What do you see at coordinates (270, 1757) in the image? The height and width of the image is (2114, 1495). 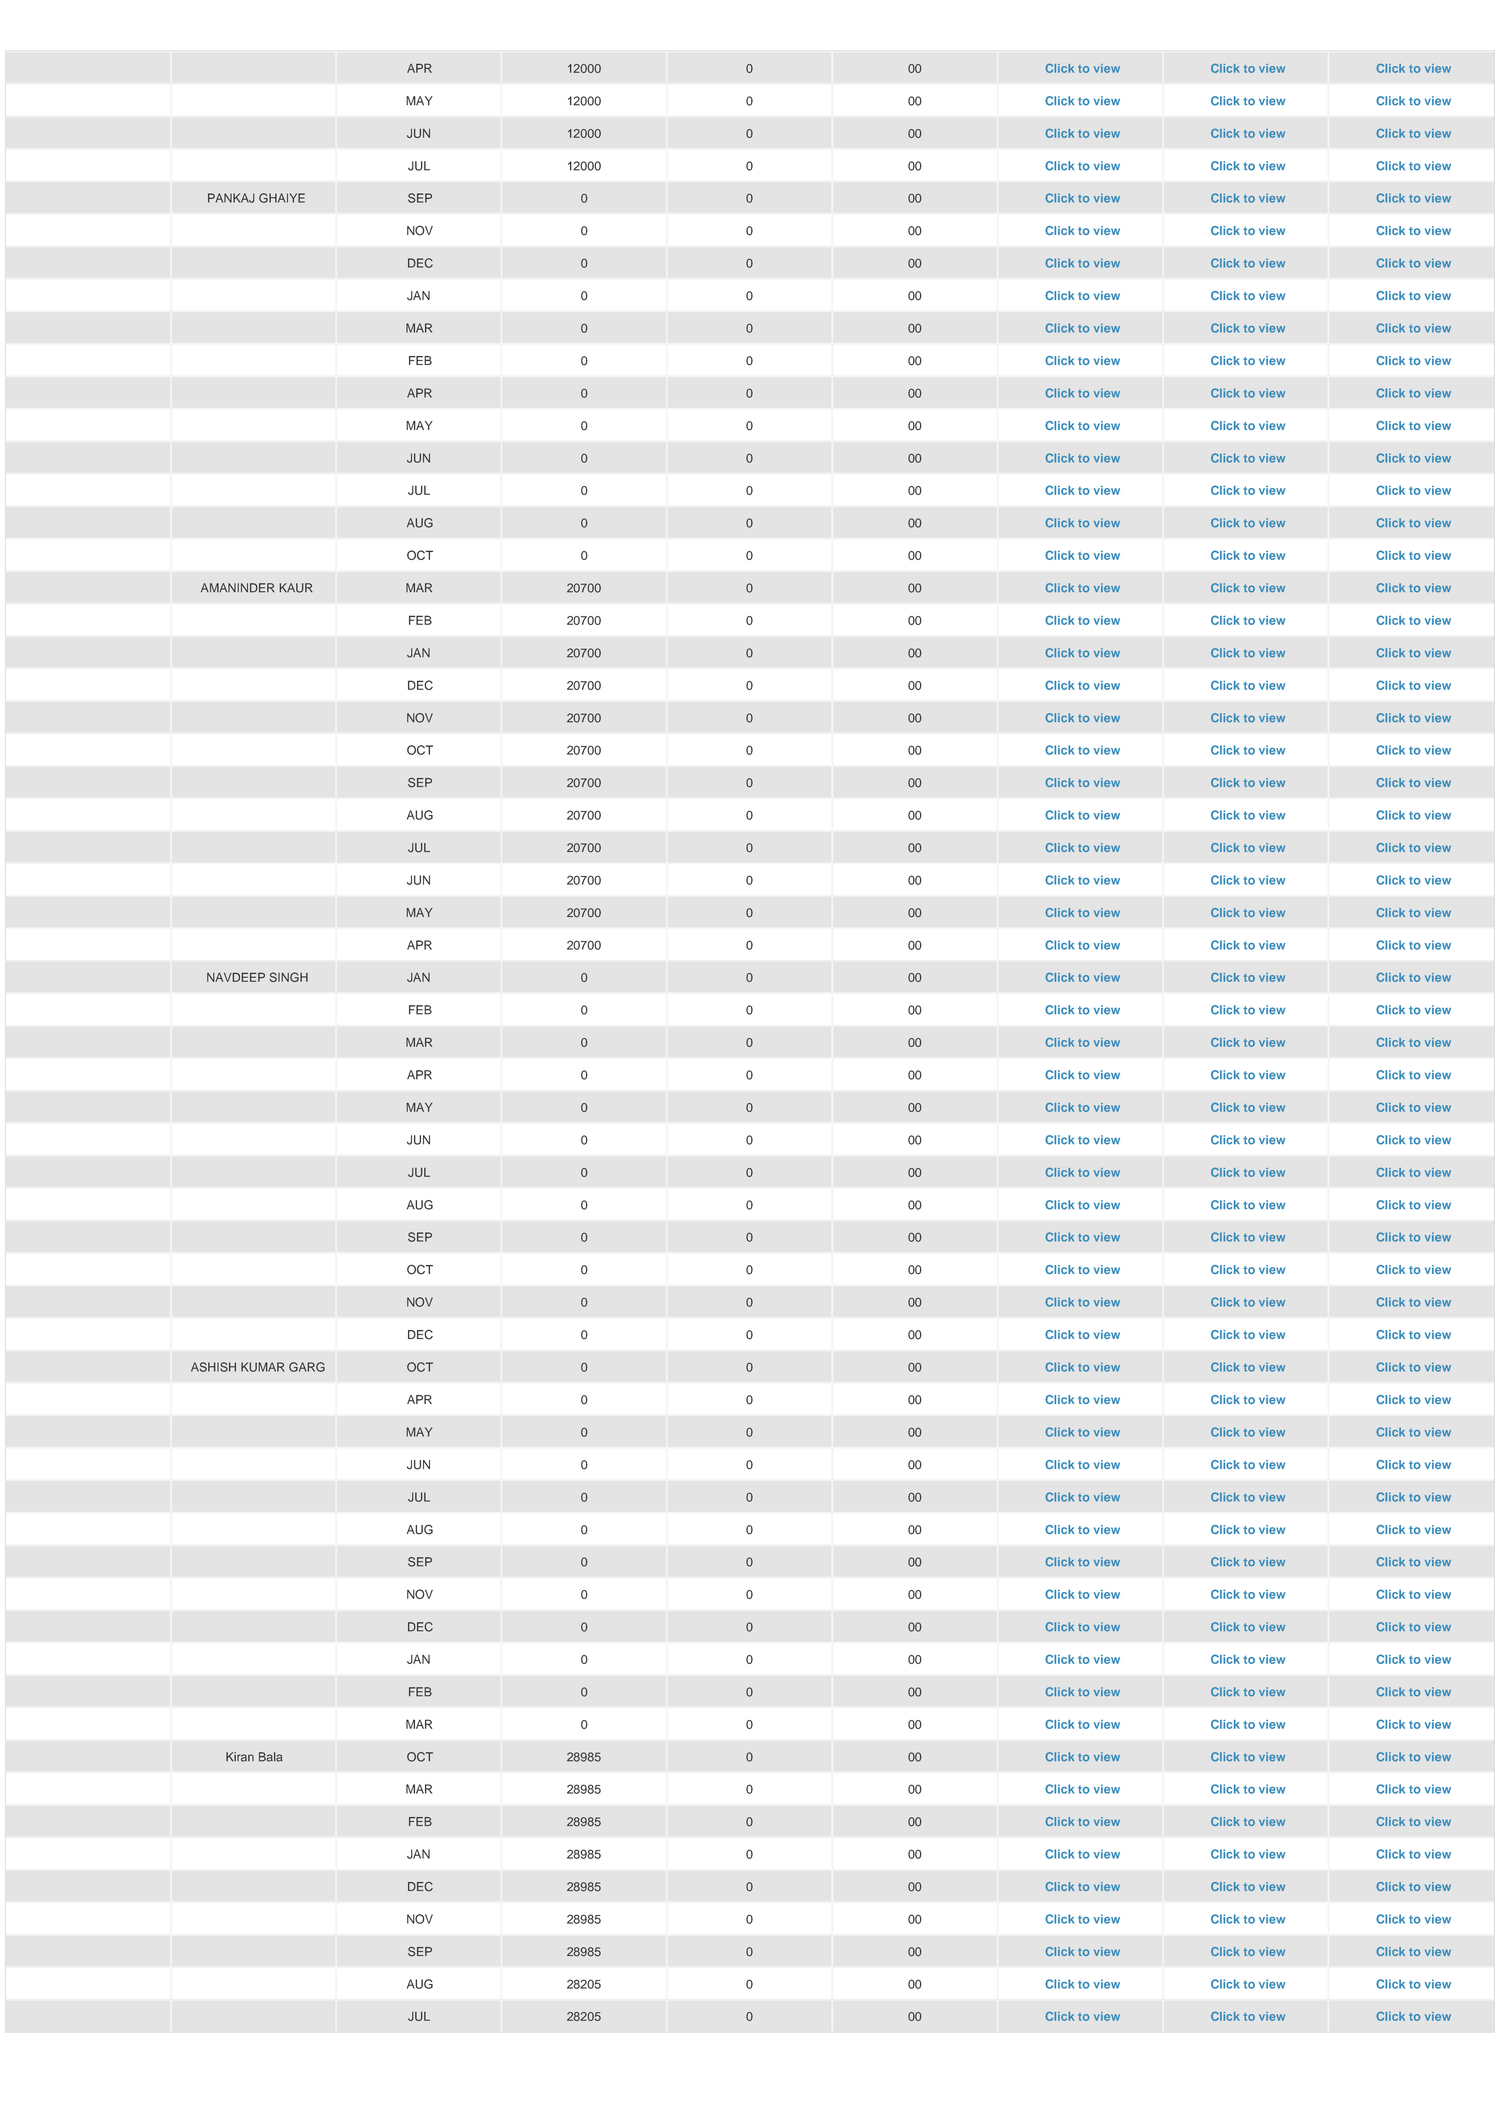 I see `Bala` at bounding box center [270, 1757].
